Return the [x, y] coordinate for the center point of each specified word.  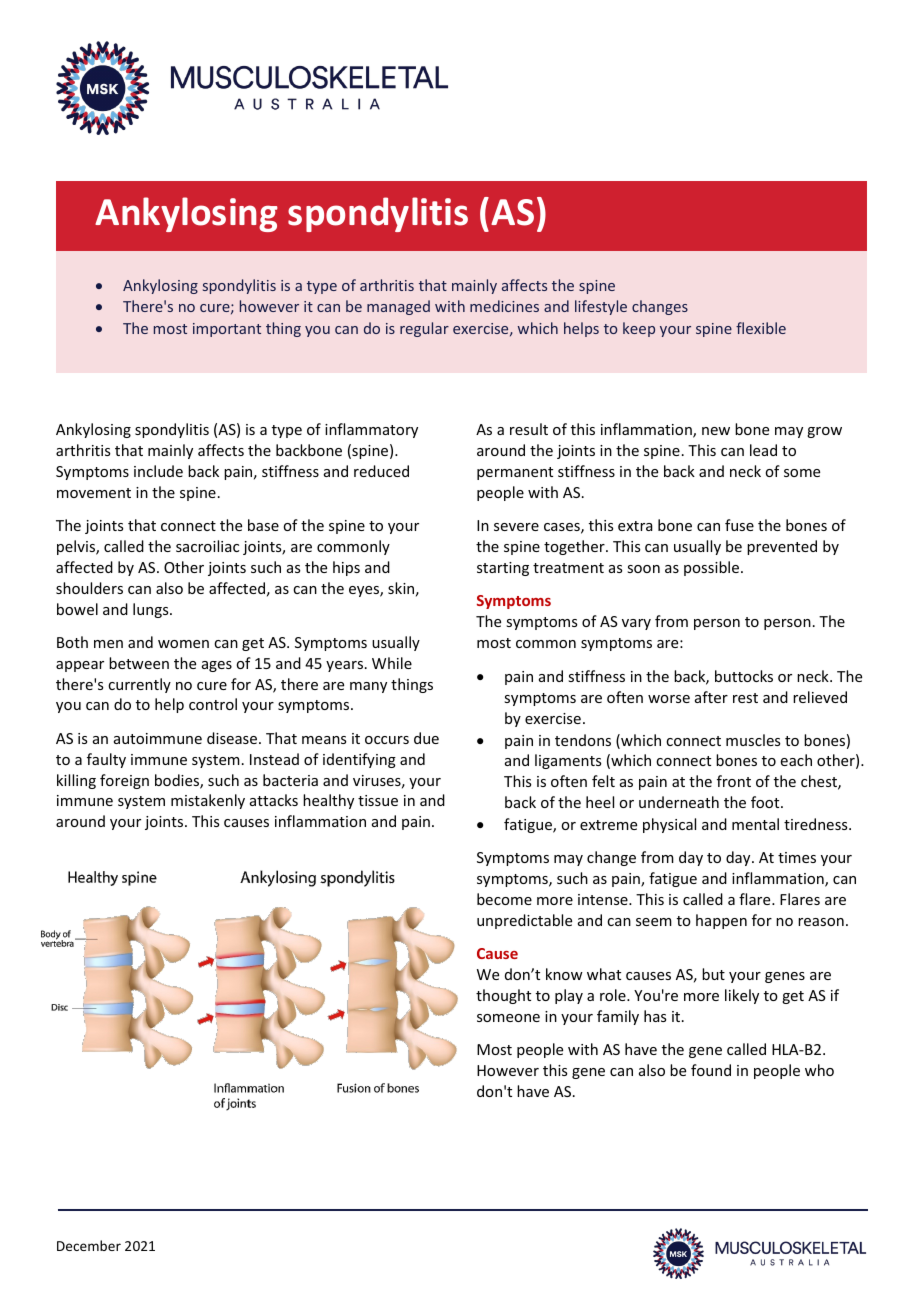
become [504, 899]
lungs [152, 610]
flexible [761, 328]
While [392, 663]
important [227, 330]
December [89, 1245]
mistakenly [208, 801]
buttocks [744, 676]
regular [424, 329]
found [711, 1070]
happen [721, 921]
